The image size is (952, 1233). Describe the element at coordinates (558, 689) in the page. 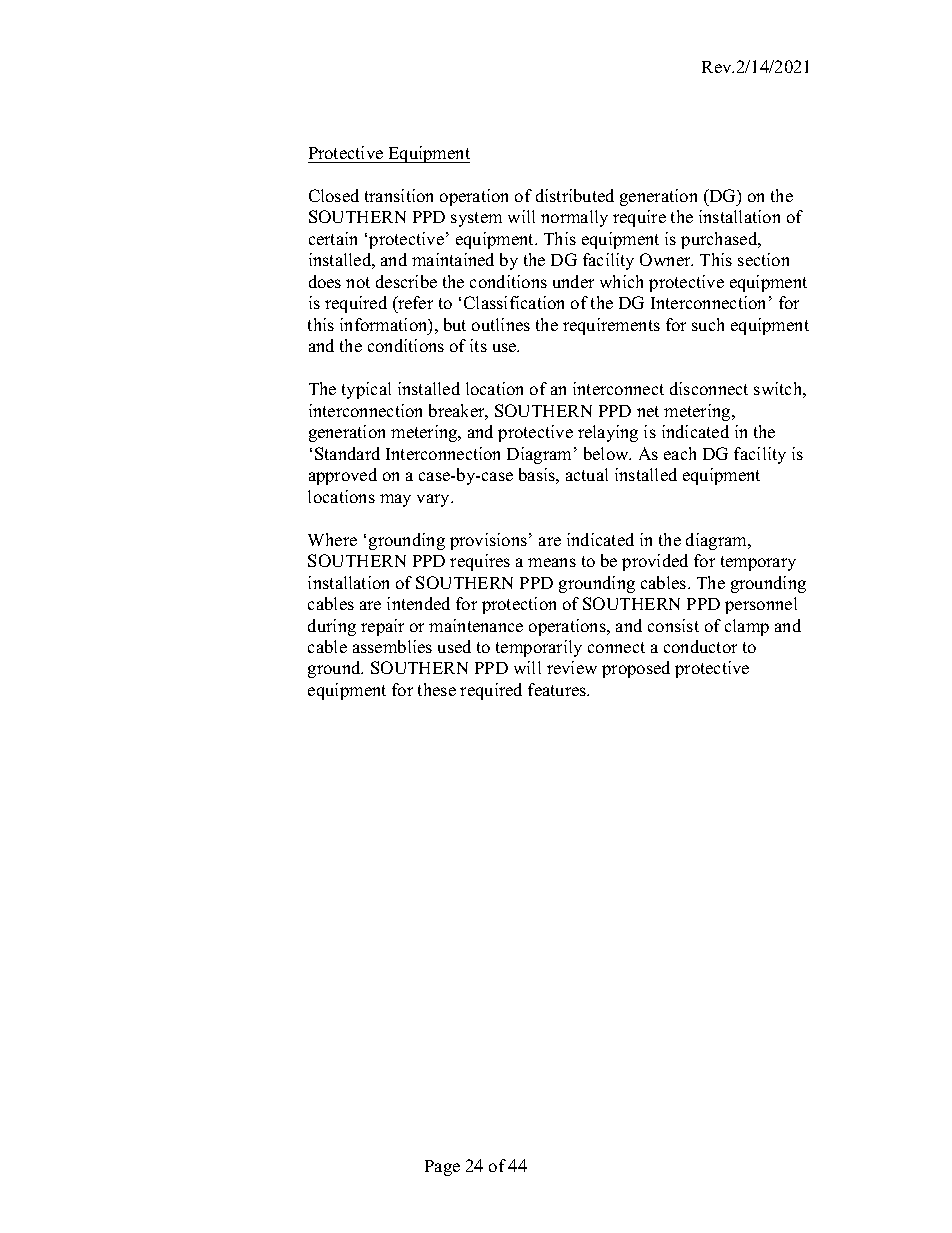

I see `features` at that location.
